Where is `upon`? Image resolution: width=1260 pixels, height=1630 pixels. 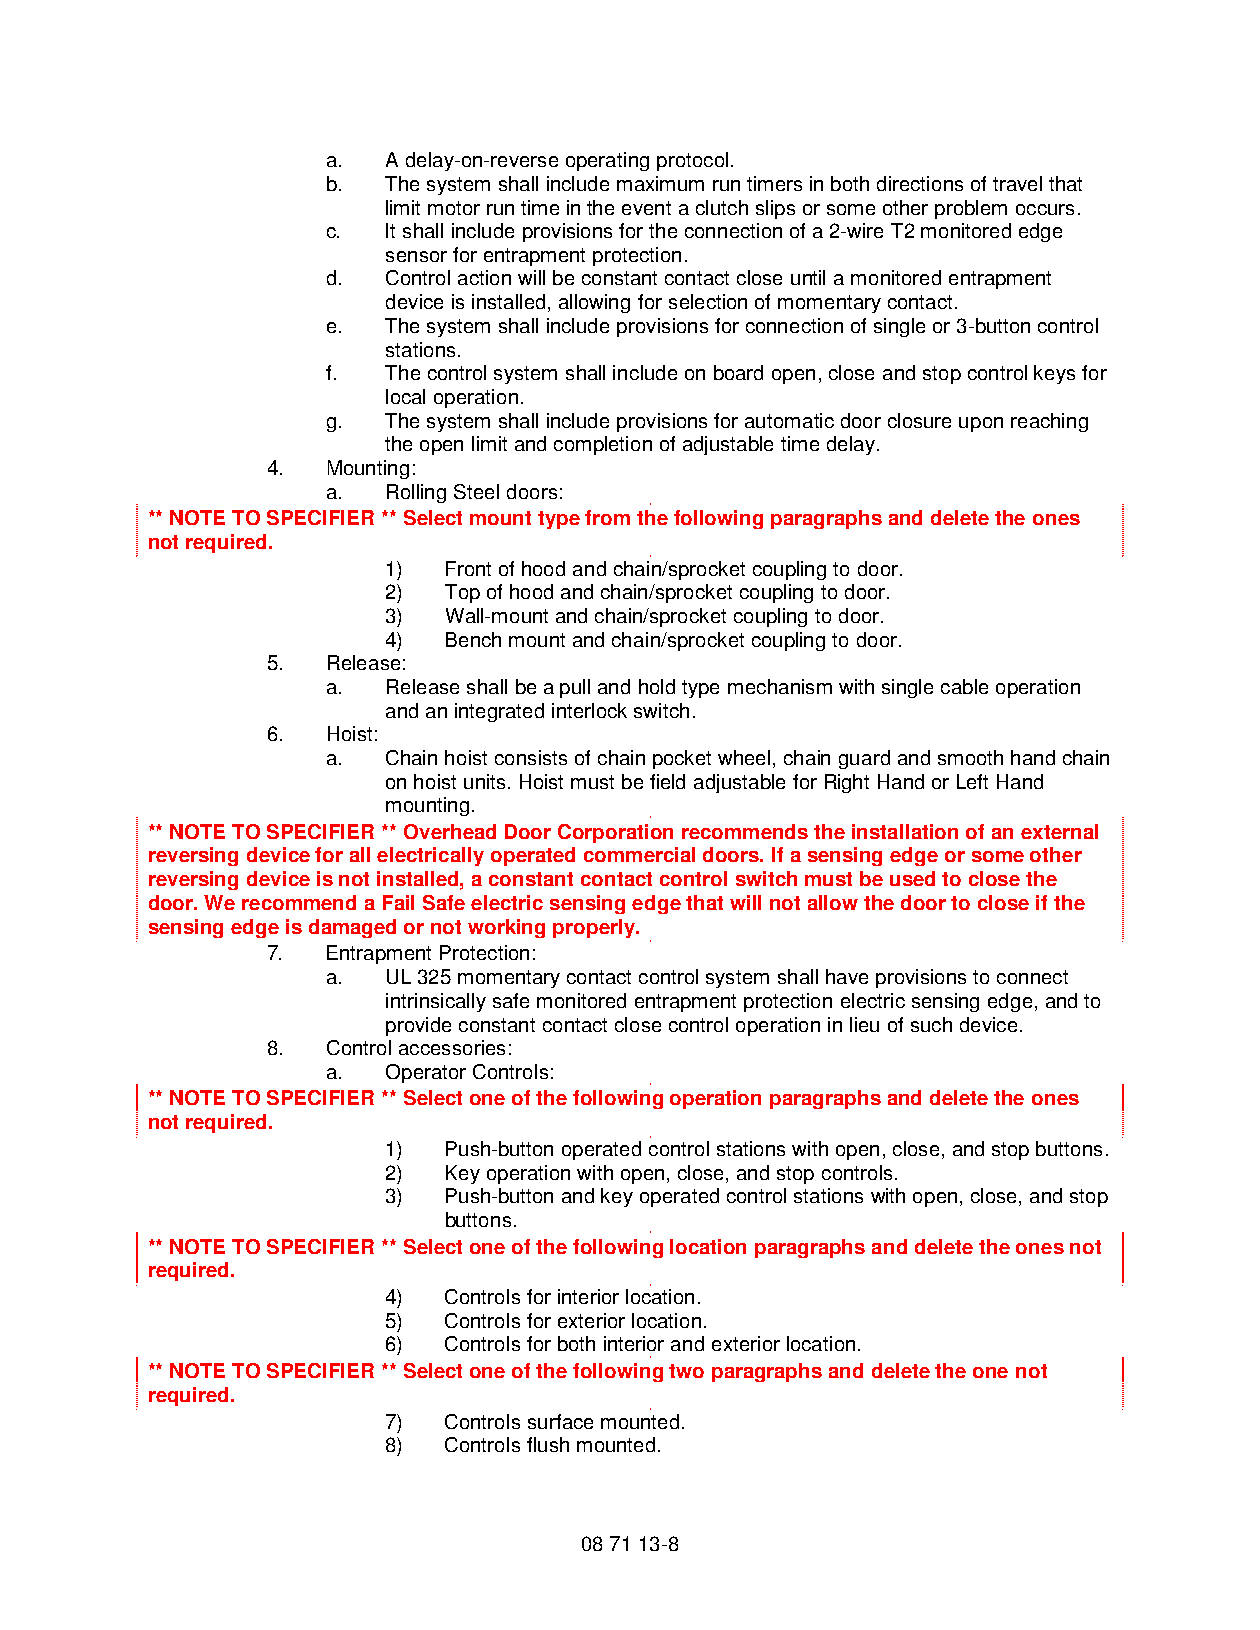
upon is located at coordinates (981, 424).
